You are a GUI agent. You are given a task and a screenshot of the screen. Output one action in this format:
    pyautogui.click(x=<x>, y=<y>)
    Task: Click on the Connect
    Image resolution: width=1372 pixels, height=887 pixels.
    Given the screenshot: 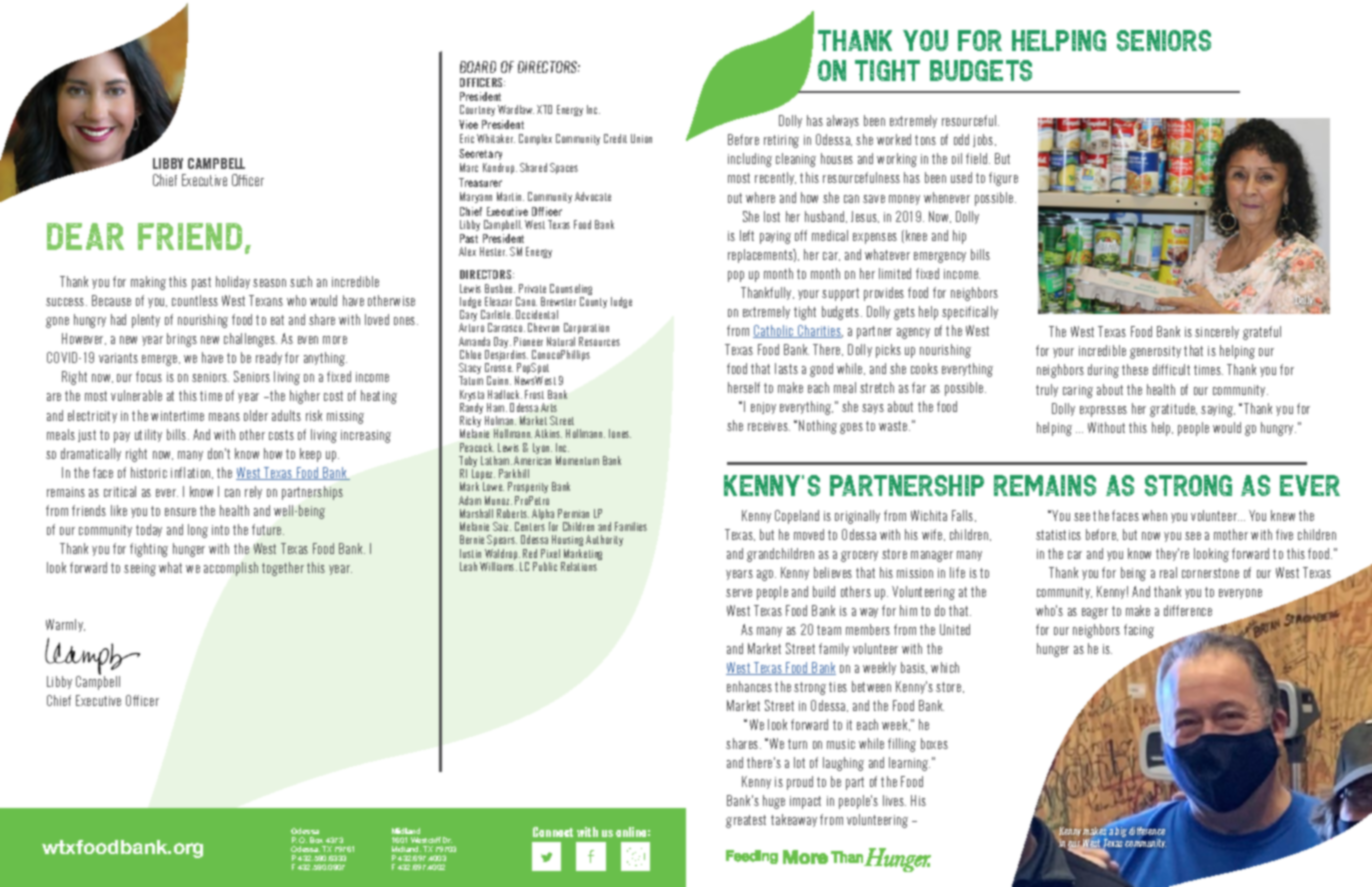 What is the action you would take?
    pyautogui.click(x=553, y=832)
